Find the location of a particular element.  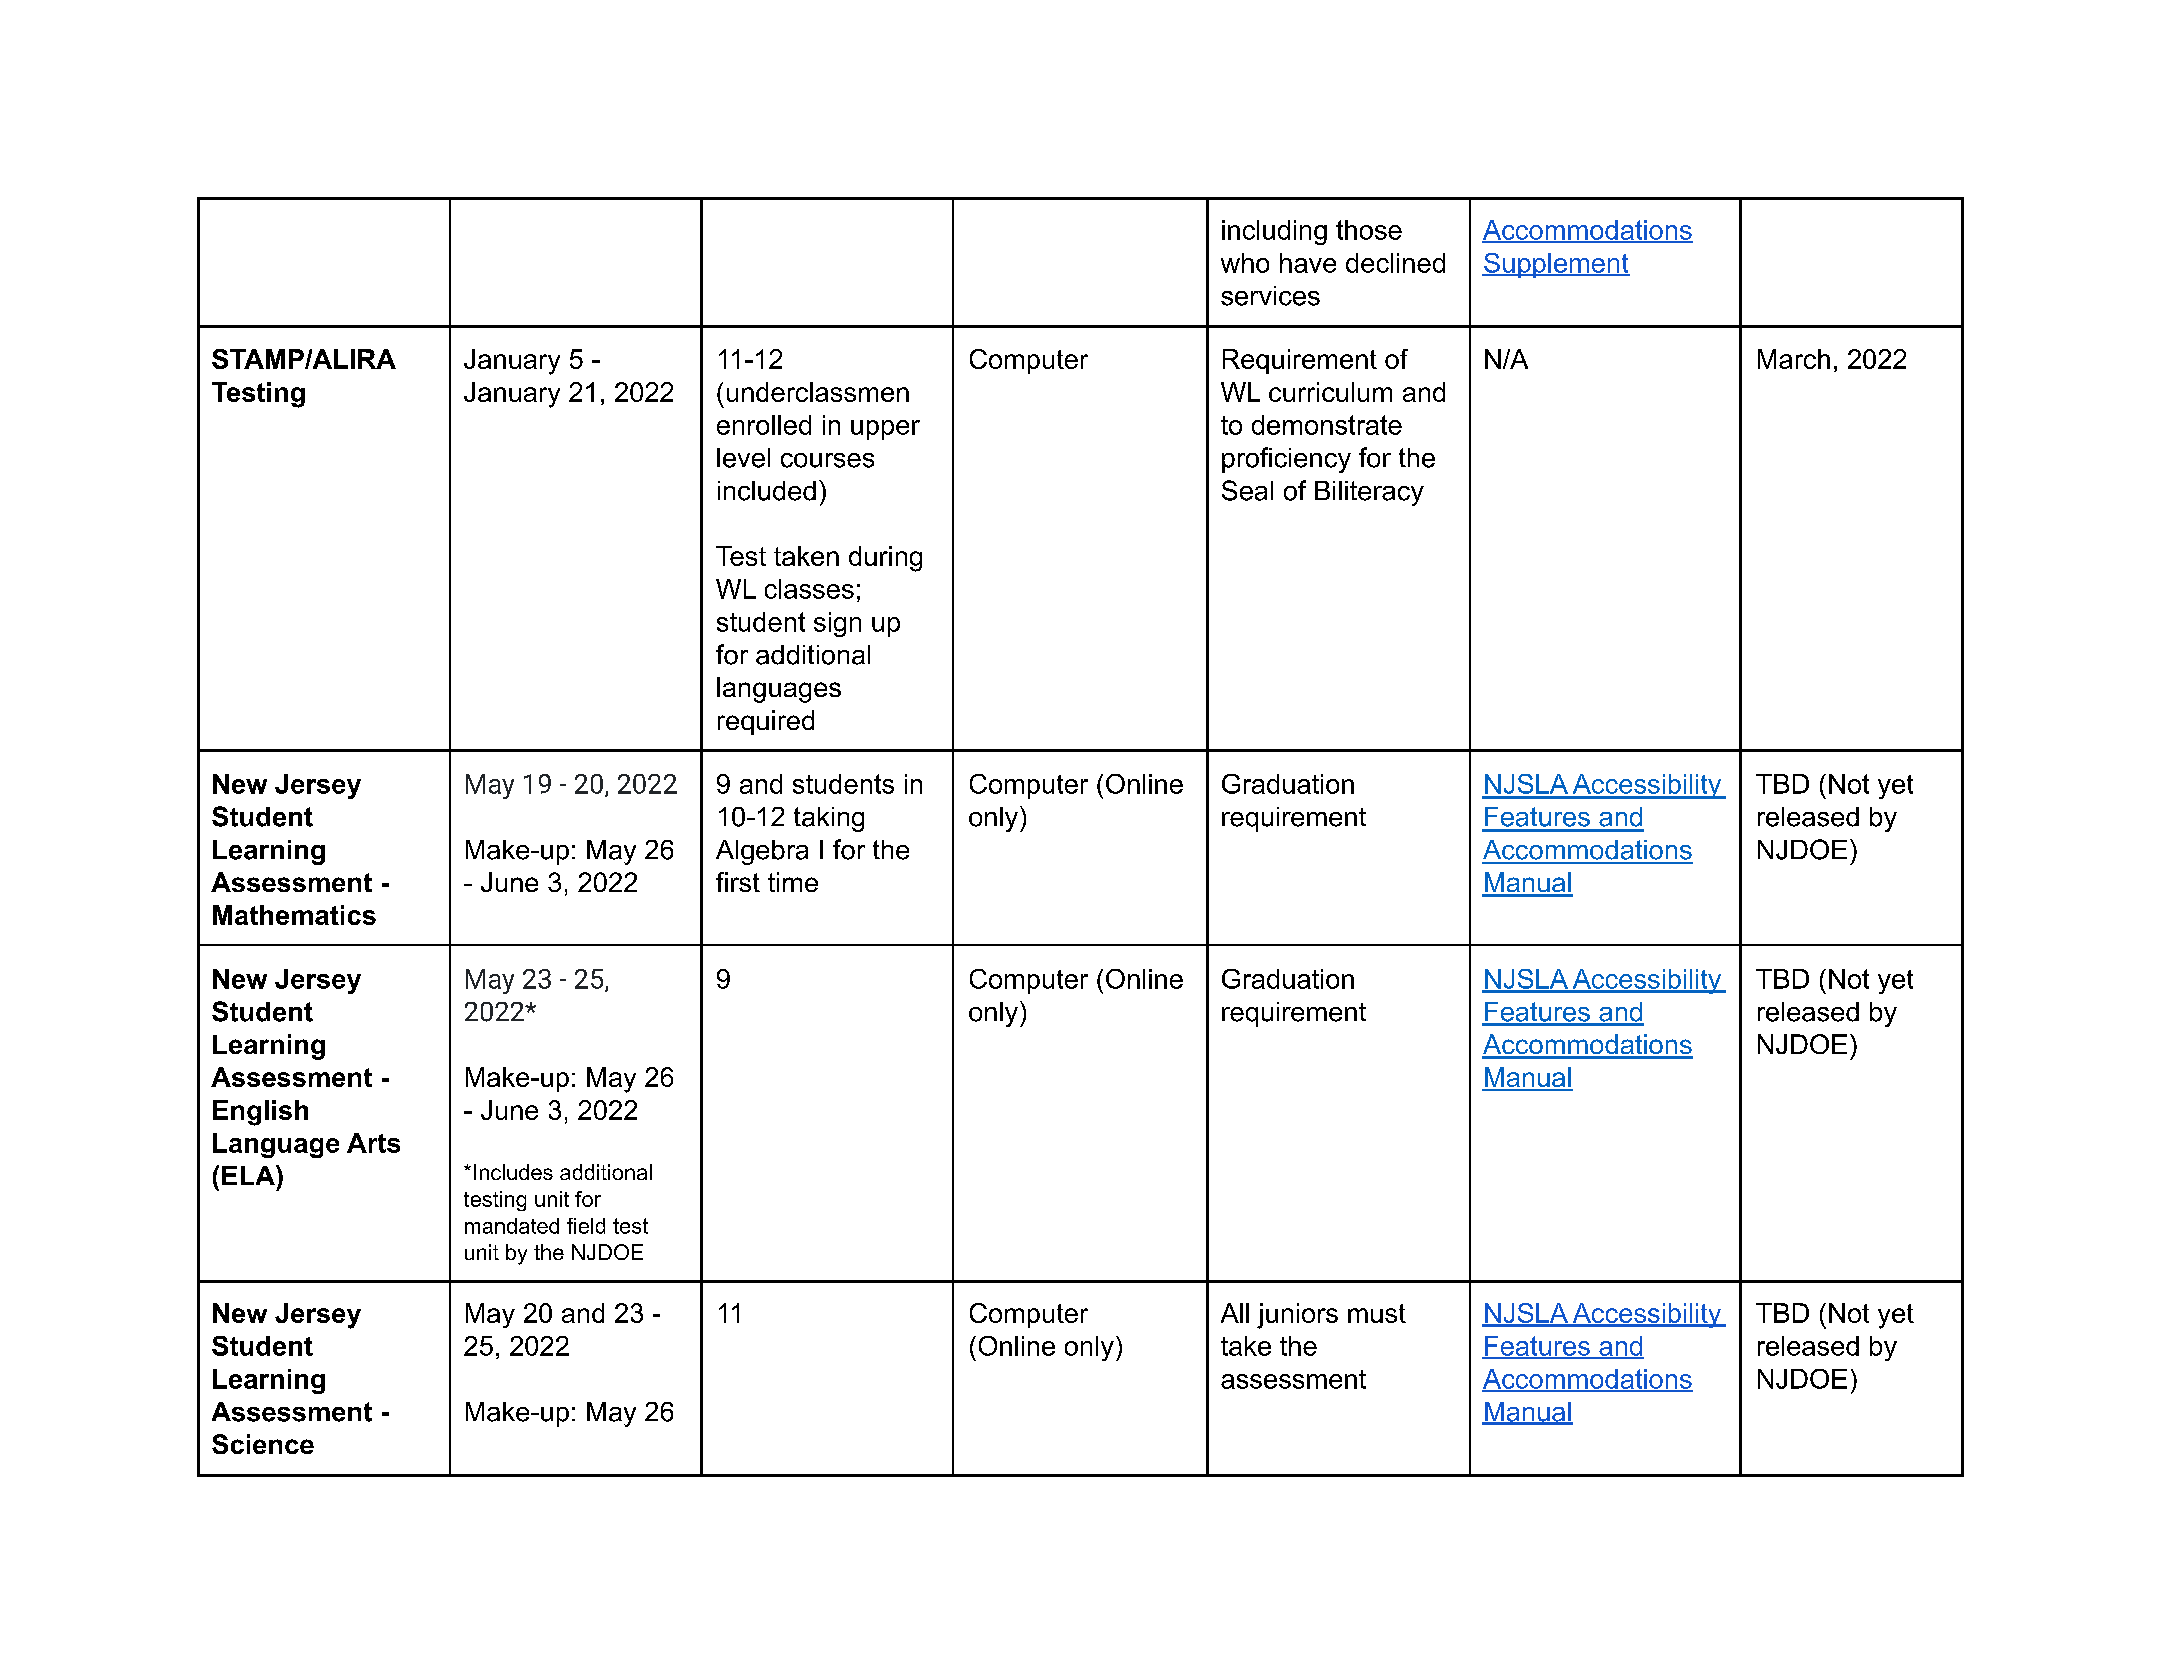

enrolled is located at coordinates (764, 425).
